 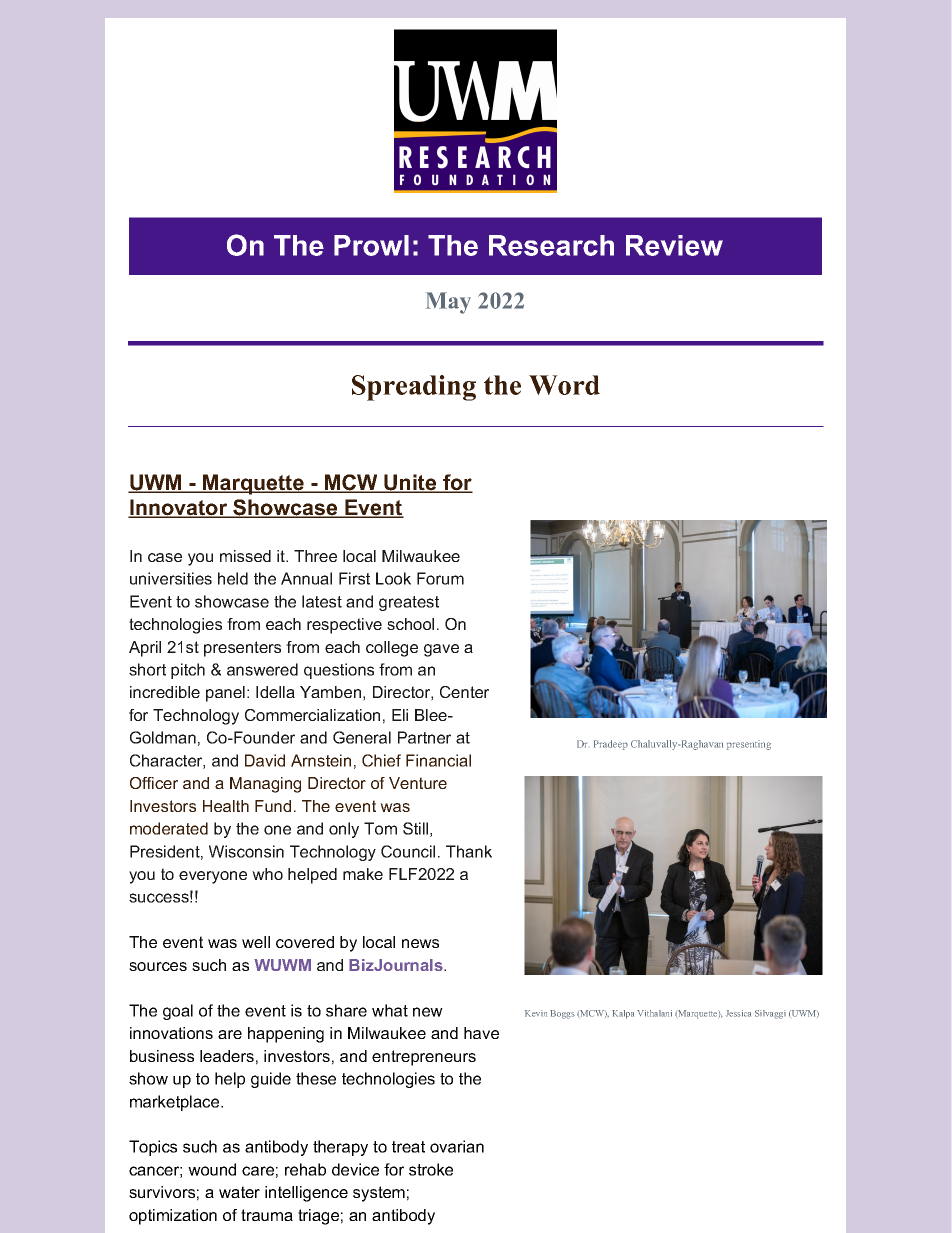 What do you see at coordinates (233, 578) in the page?
I see `held` at bounding box center [233, 578].
